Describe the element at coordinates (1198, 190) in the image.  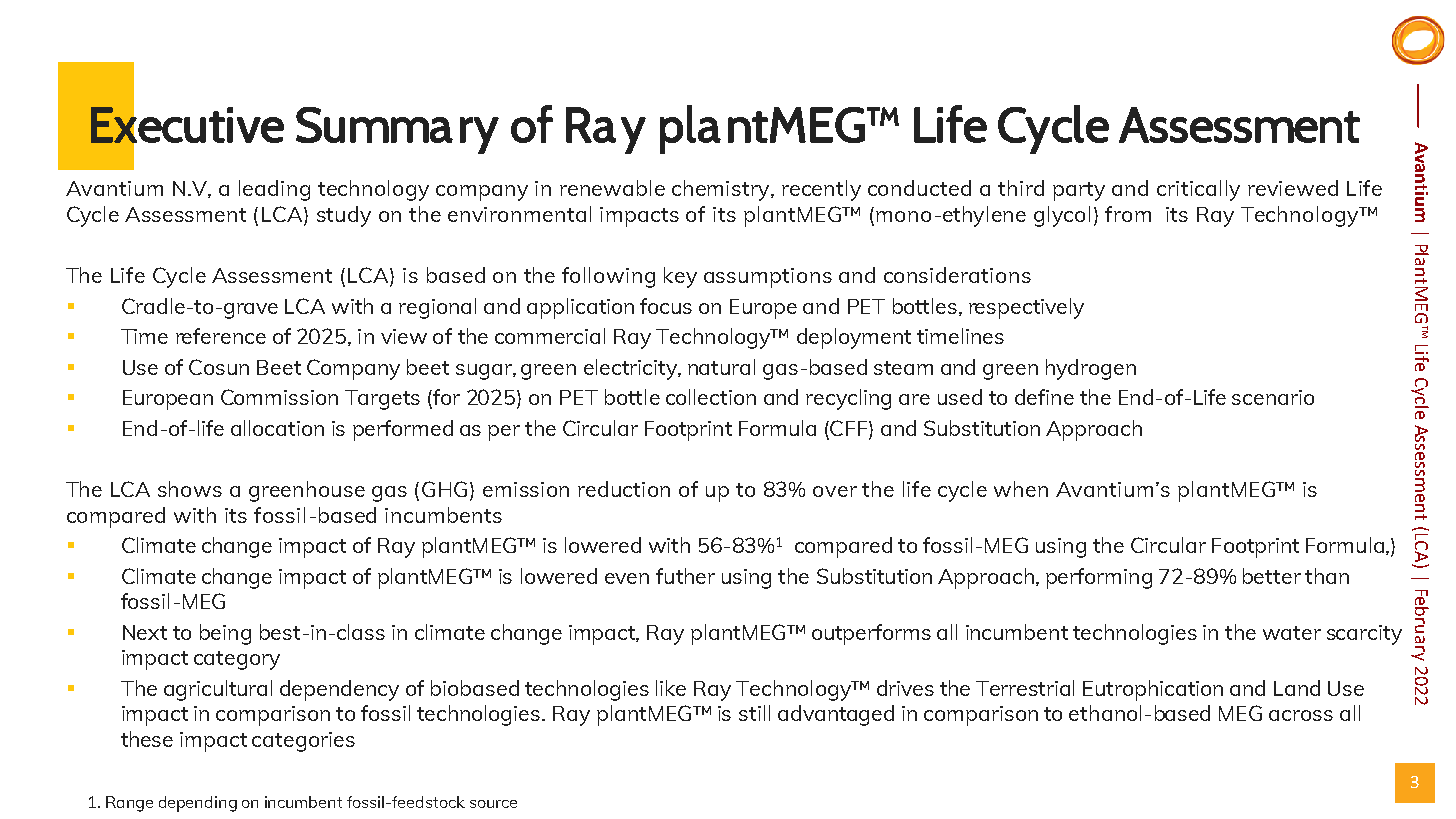
I see `critically` at that location.
